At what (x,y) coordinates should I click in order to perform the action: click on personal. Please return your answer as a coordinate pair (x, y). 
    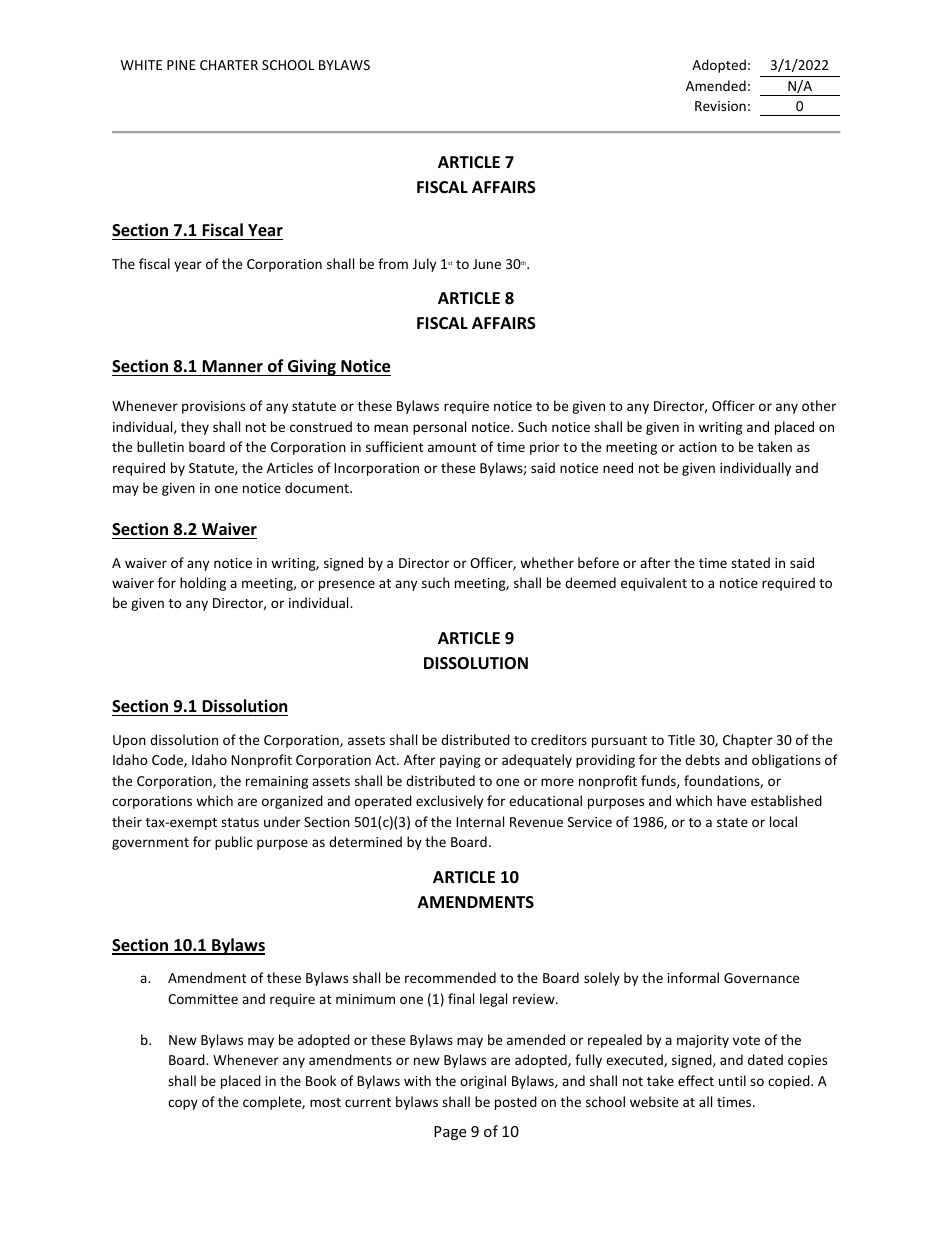
    Looking at the image, I should click on (439, 428).
